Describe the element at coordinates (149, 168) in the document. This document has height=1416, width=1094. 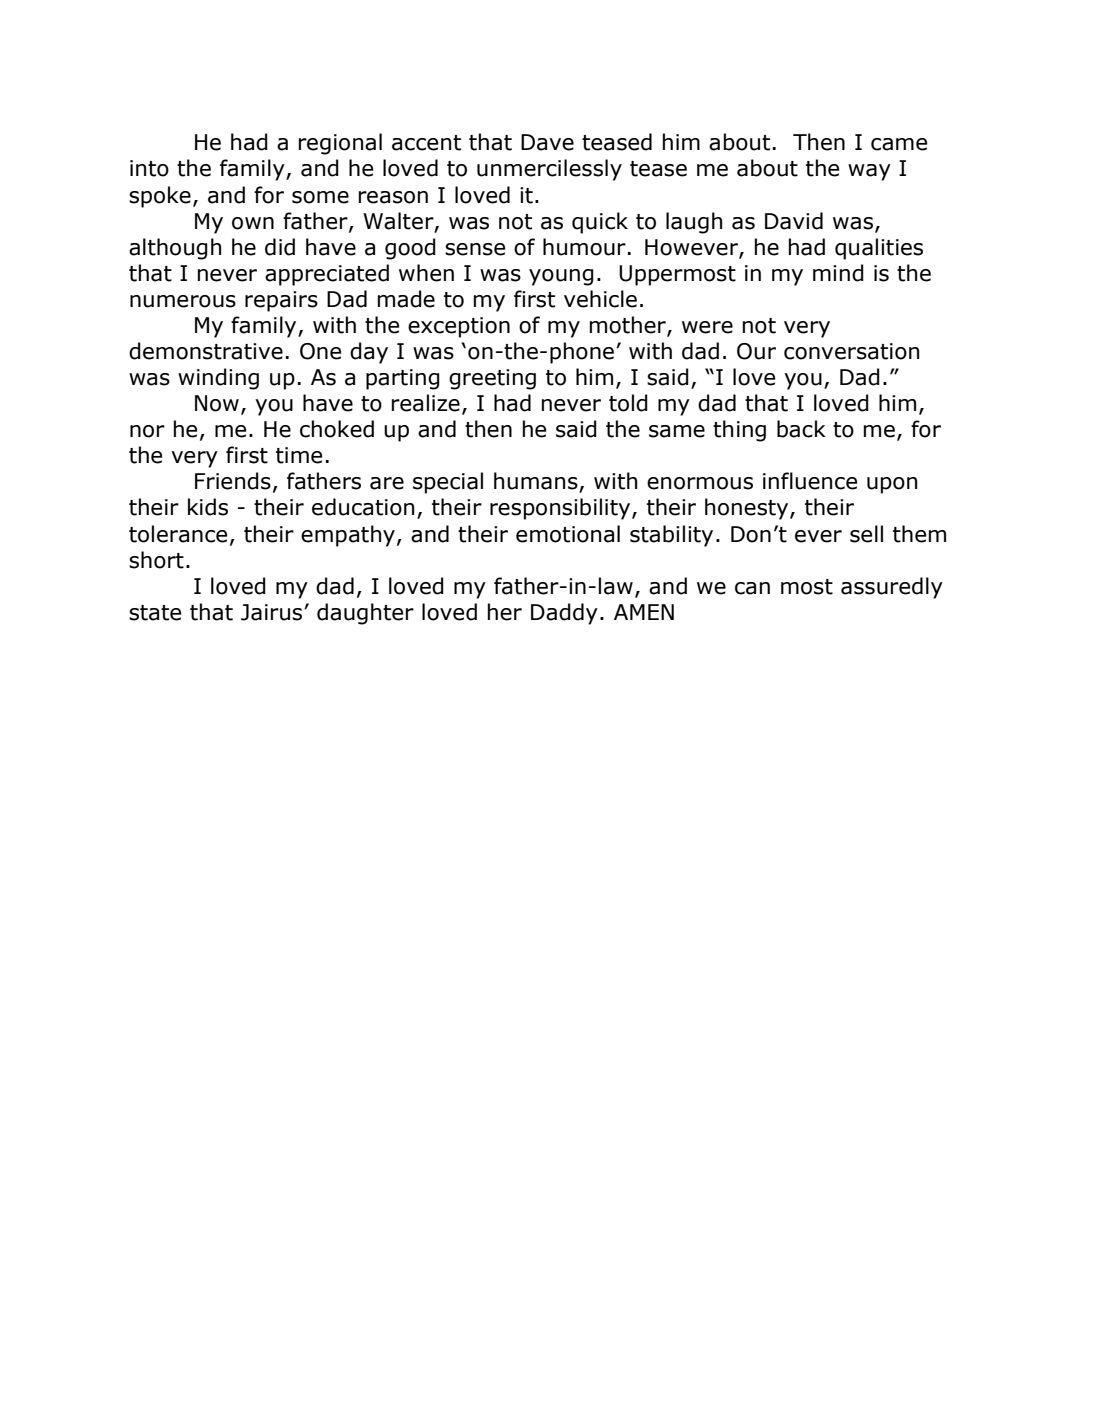
I see `into` at that location.
